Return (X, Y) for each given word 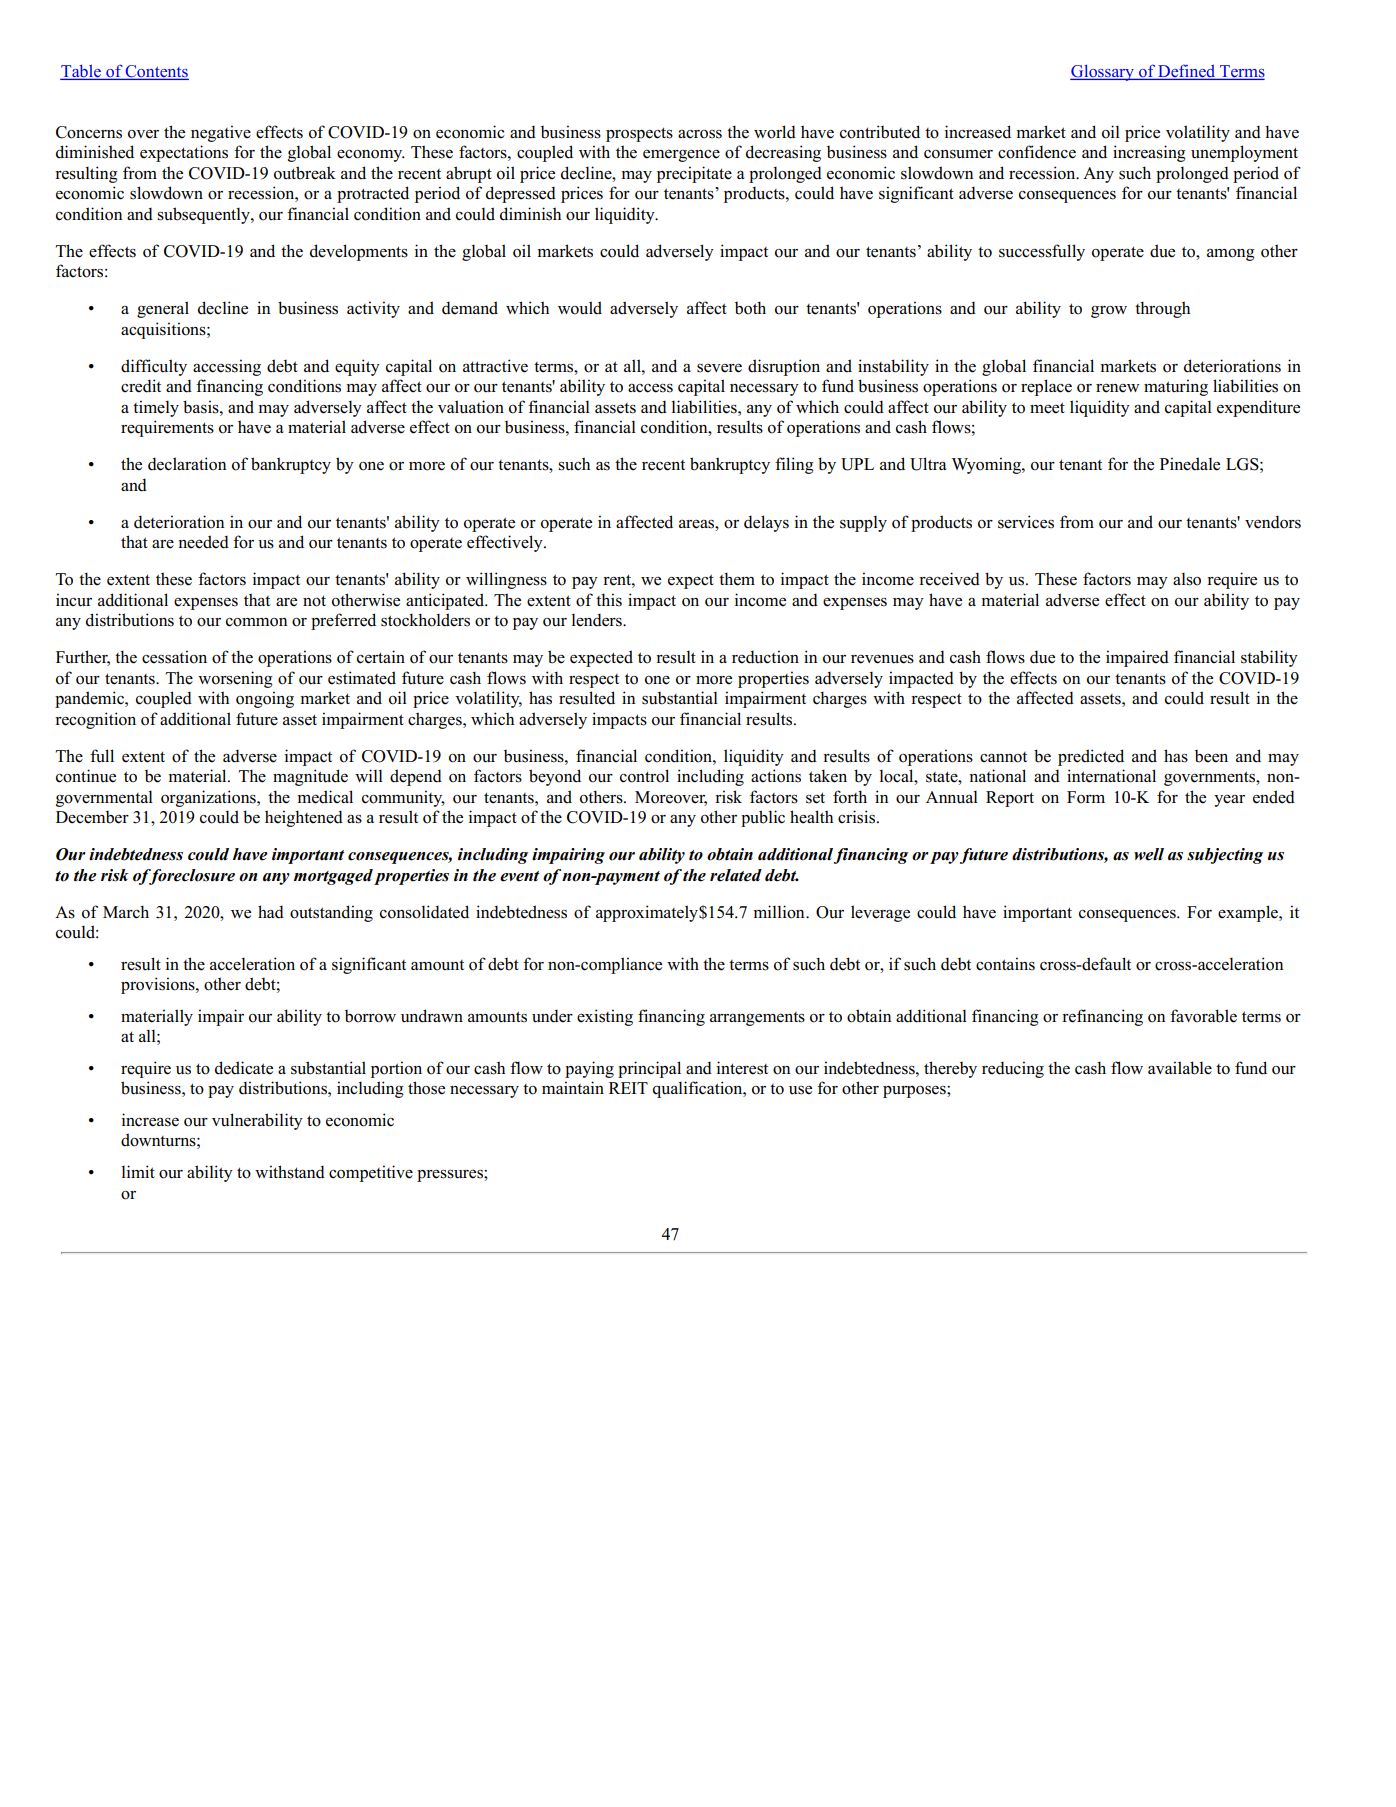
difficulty (154, 367)
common (257, 622)
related (736, 875)
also (1187, 579)
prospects (639, 134)
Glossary (1103, 73)
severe (719, 368)
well (1149, 854)
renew (1117, 388)
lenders (598, 620)
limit (138, 1171)
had (271, 912)
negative (221, 133)
